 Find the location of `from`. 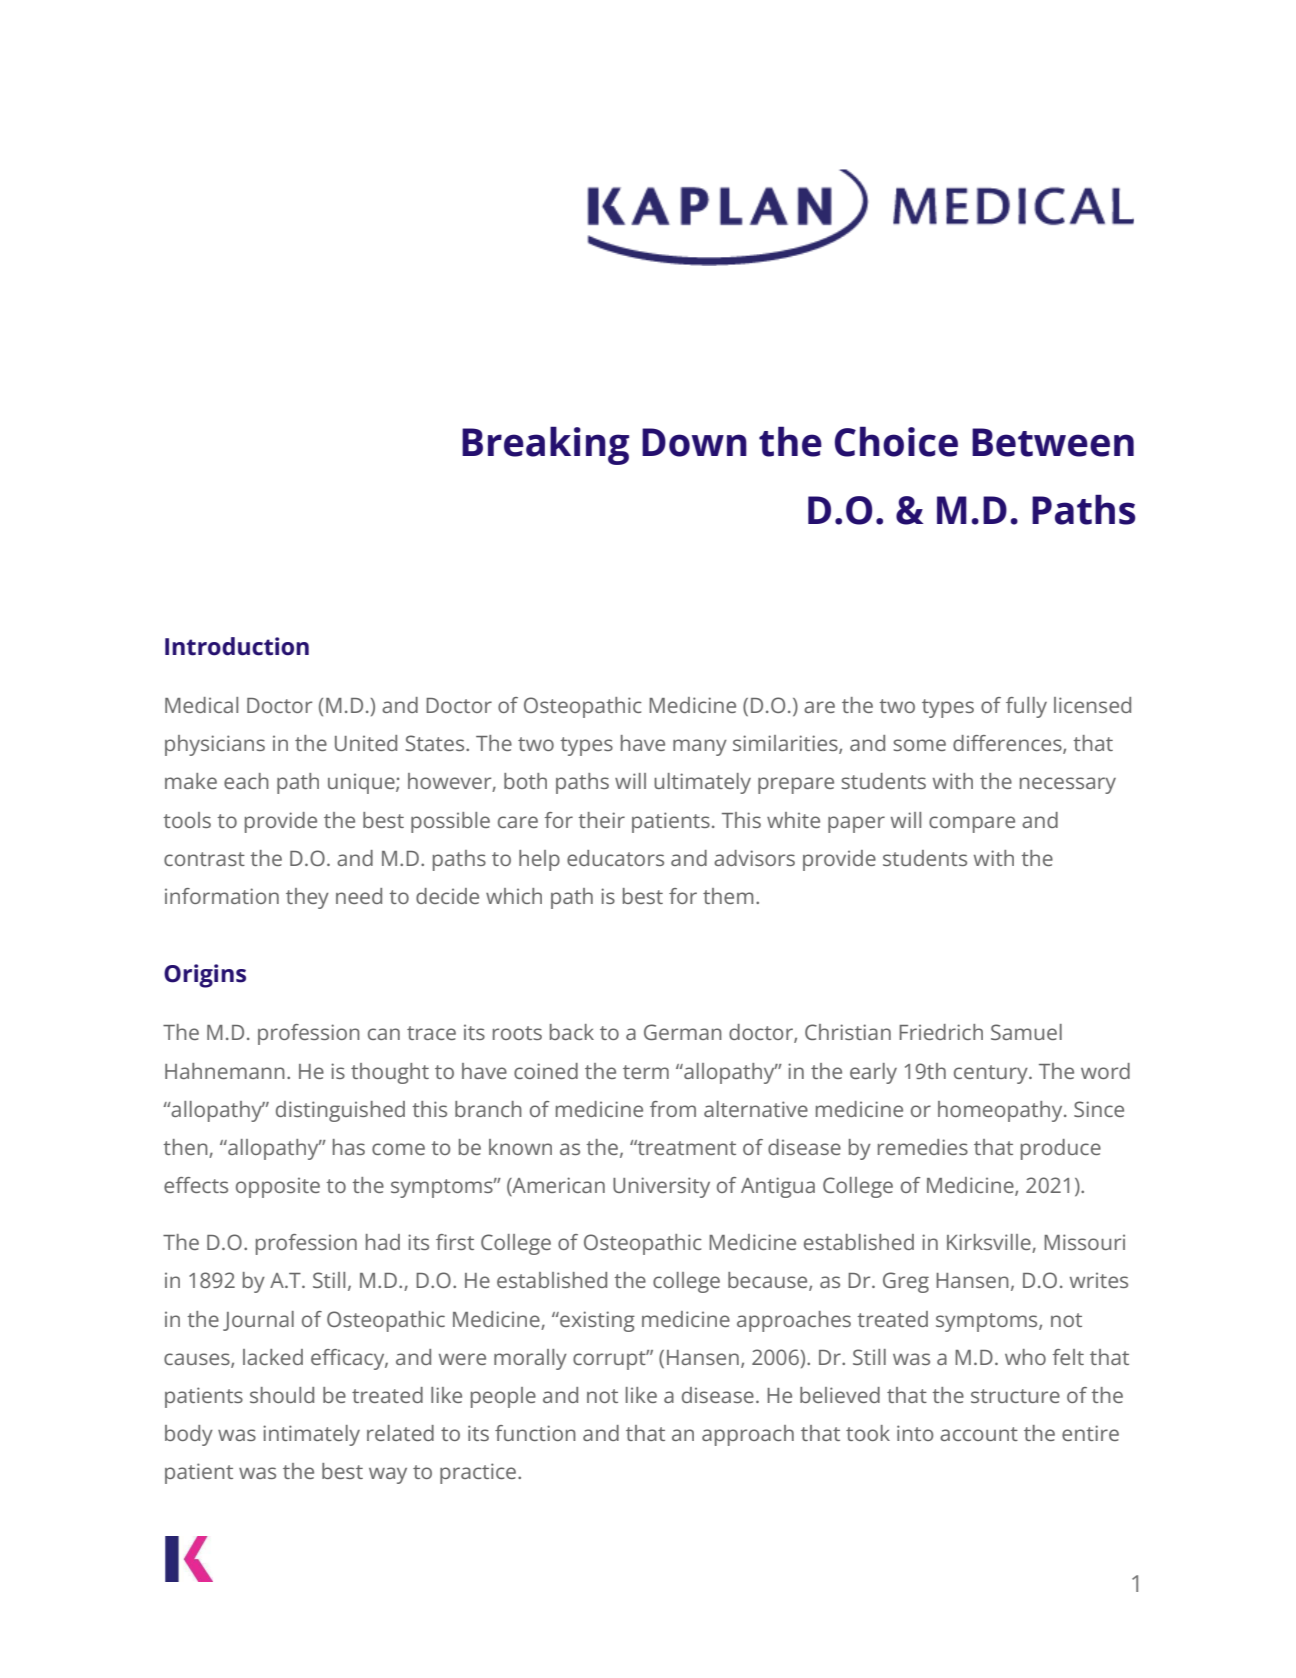

from is located at coordinates (673, 1109).
